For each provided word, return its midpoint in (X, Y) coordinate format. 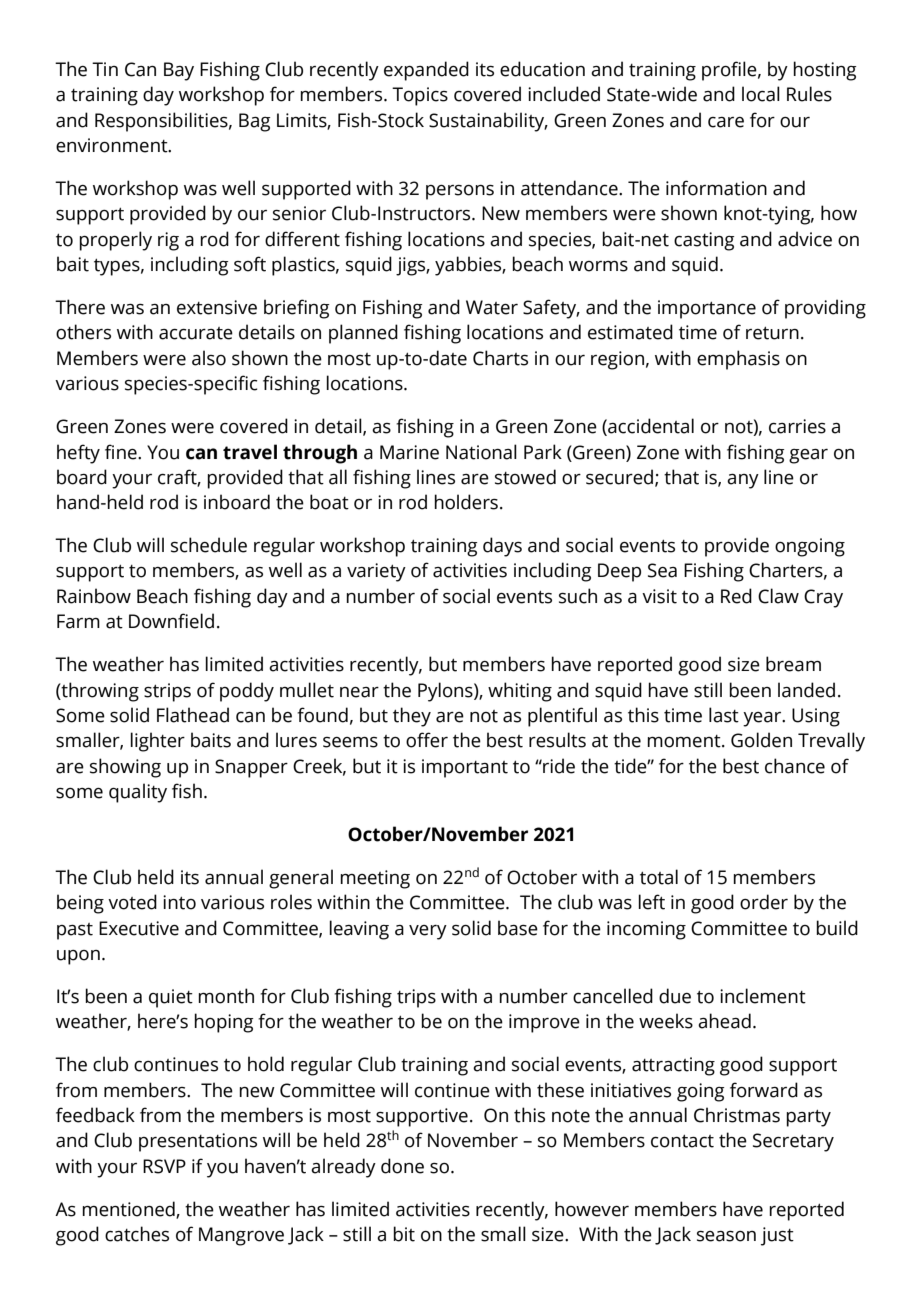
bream (793, 664)
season (726, 1236)
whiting (520, 692)
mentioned (129, 1209)
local (761, 94)
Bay (179, 71)
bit (404, 1234)
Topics (420, 96)
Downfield (171, 621)
